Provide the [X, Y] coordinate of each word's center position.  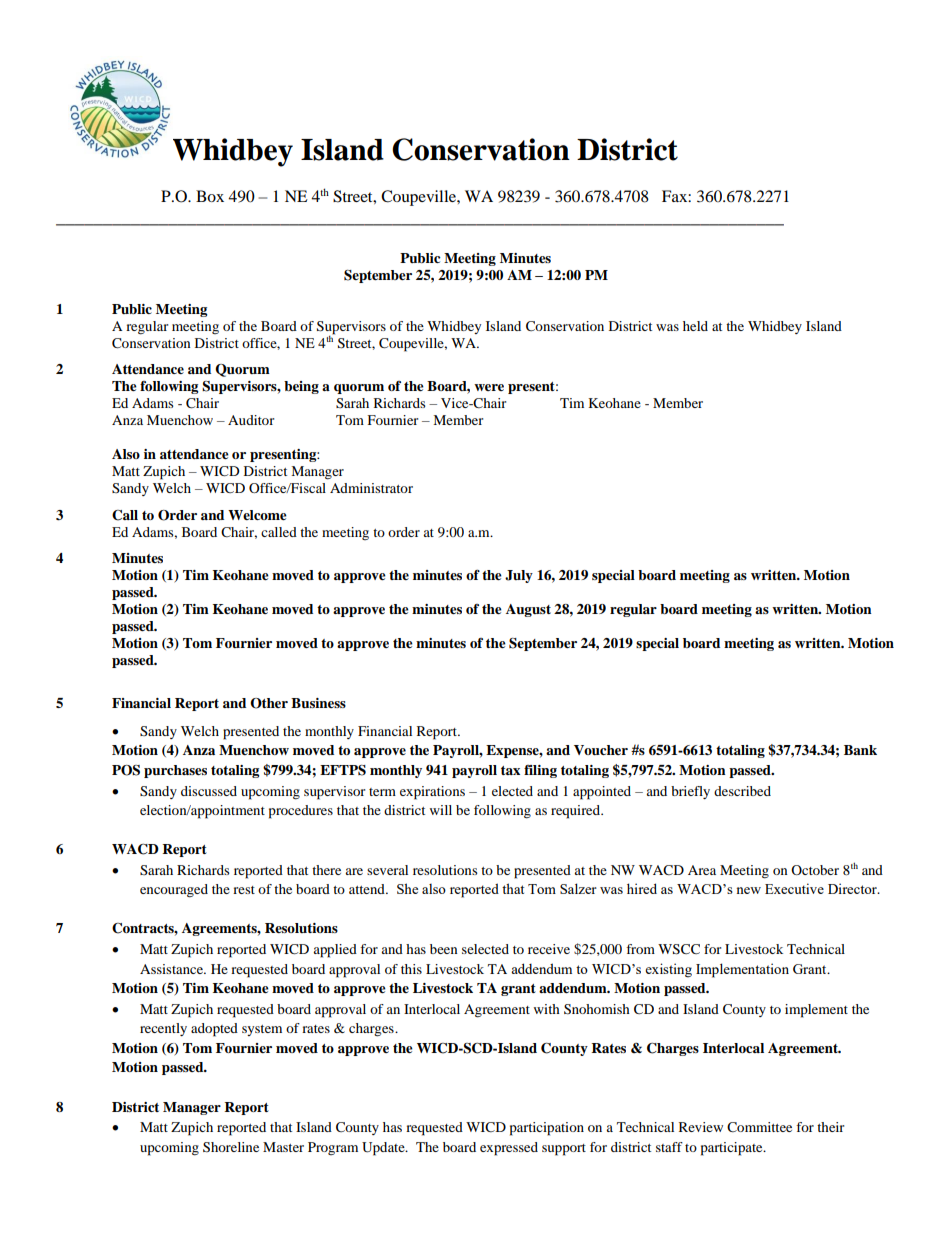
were [489, 387]
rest [244, 890]
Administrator [371, 488]
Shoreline [231, 1147]
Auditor [251, 420]
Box [210, 196]
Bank [860, 750]
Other [269, 703]
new [749, 890]
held [695, 326]
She [407, 888]
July [519, 576]
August [528, 610]
